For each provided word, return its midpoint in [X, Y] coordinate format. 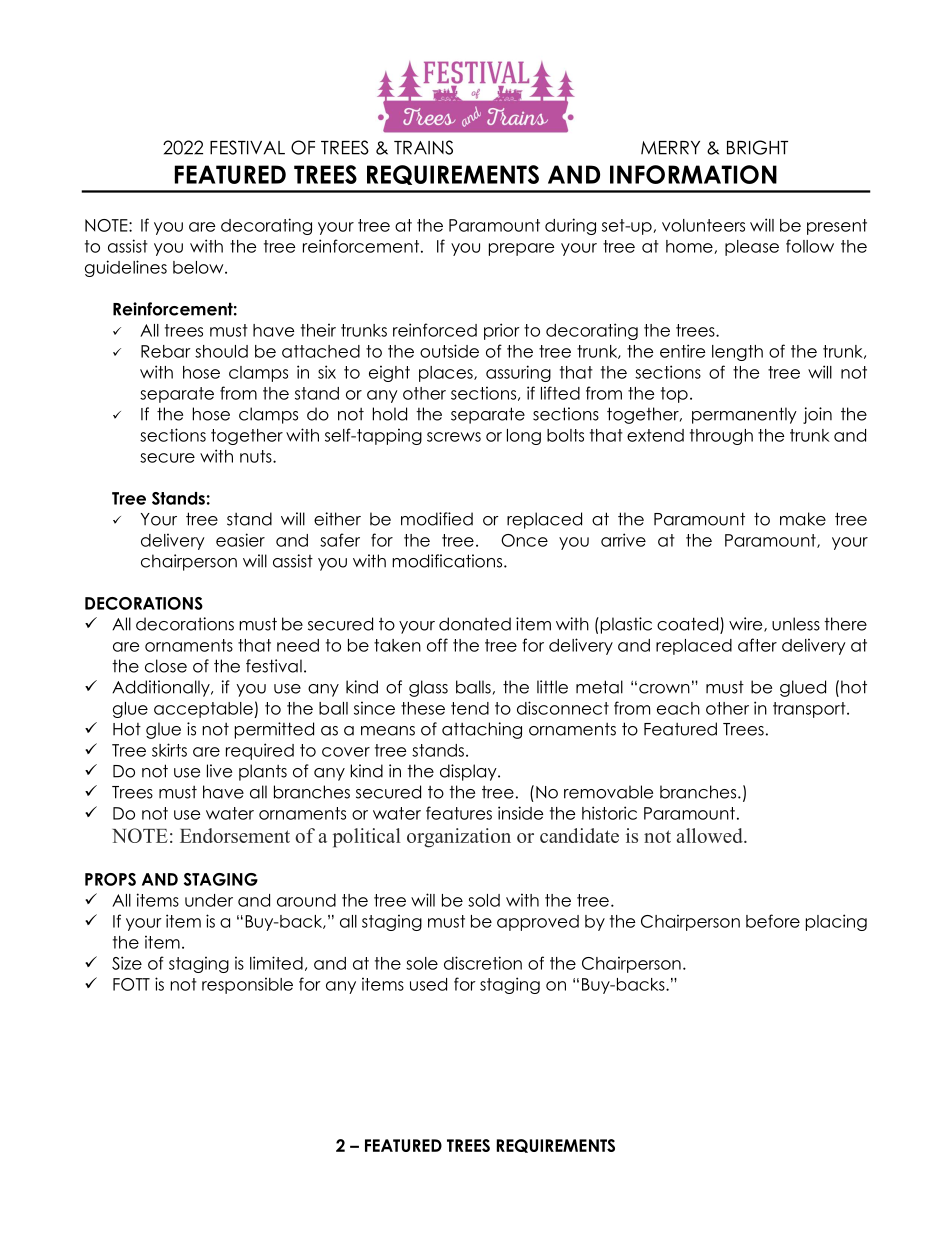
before [773, 921]
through [721, 437]
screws [454, 437]
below [199, 267]
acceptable [204, 710]
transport [810, 710]
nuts [257, 456]
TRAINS [423, 147]
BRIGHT [757, 147]
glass [428, 688]
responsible [247, 985]
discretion [483, 963]
